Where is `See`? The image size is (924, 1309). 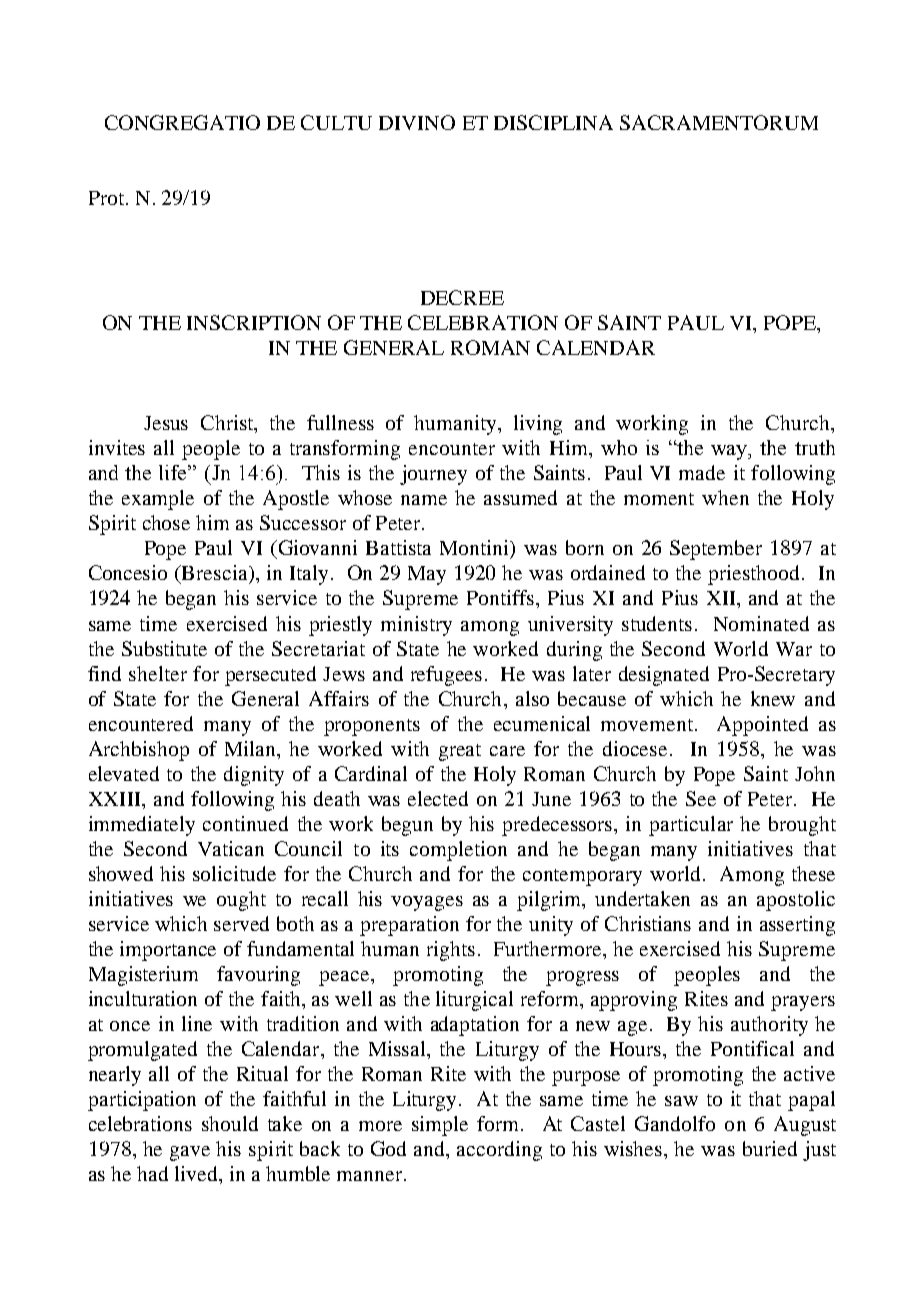 See is located at coordinates (701, 798).
